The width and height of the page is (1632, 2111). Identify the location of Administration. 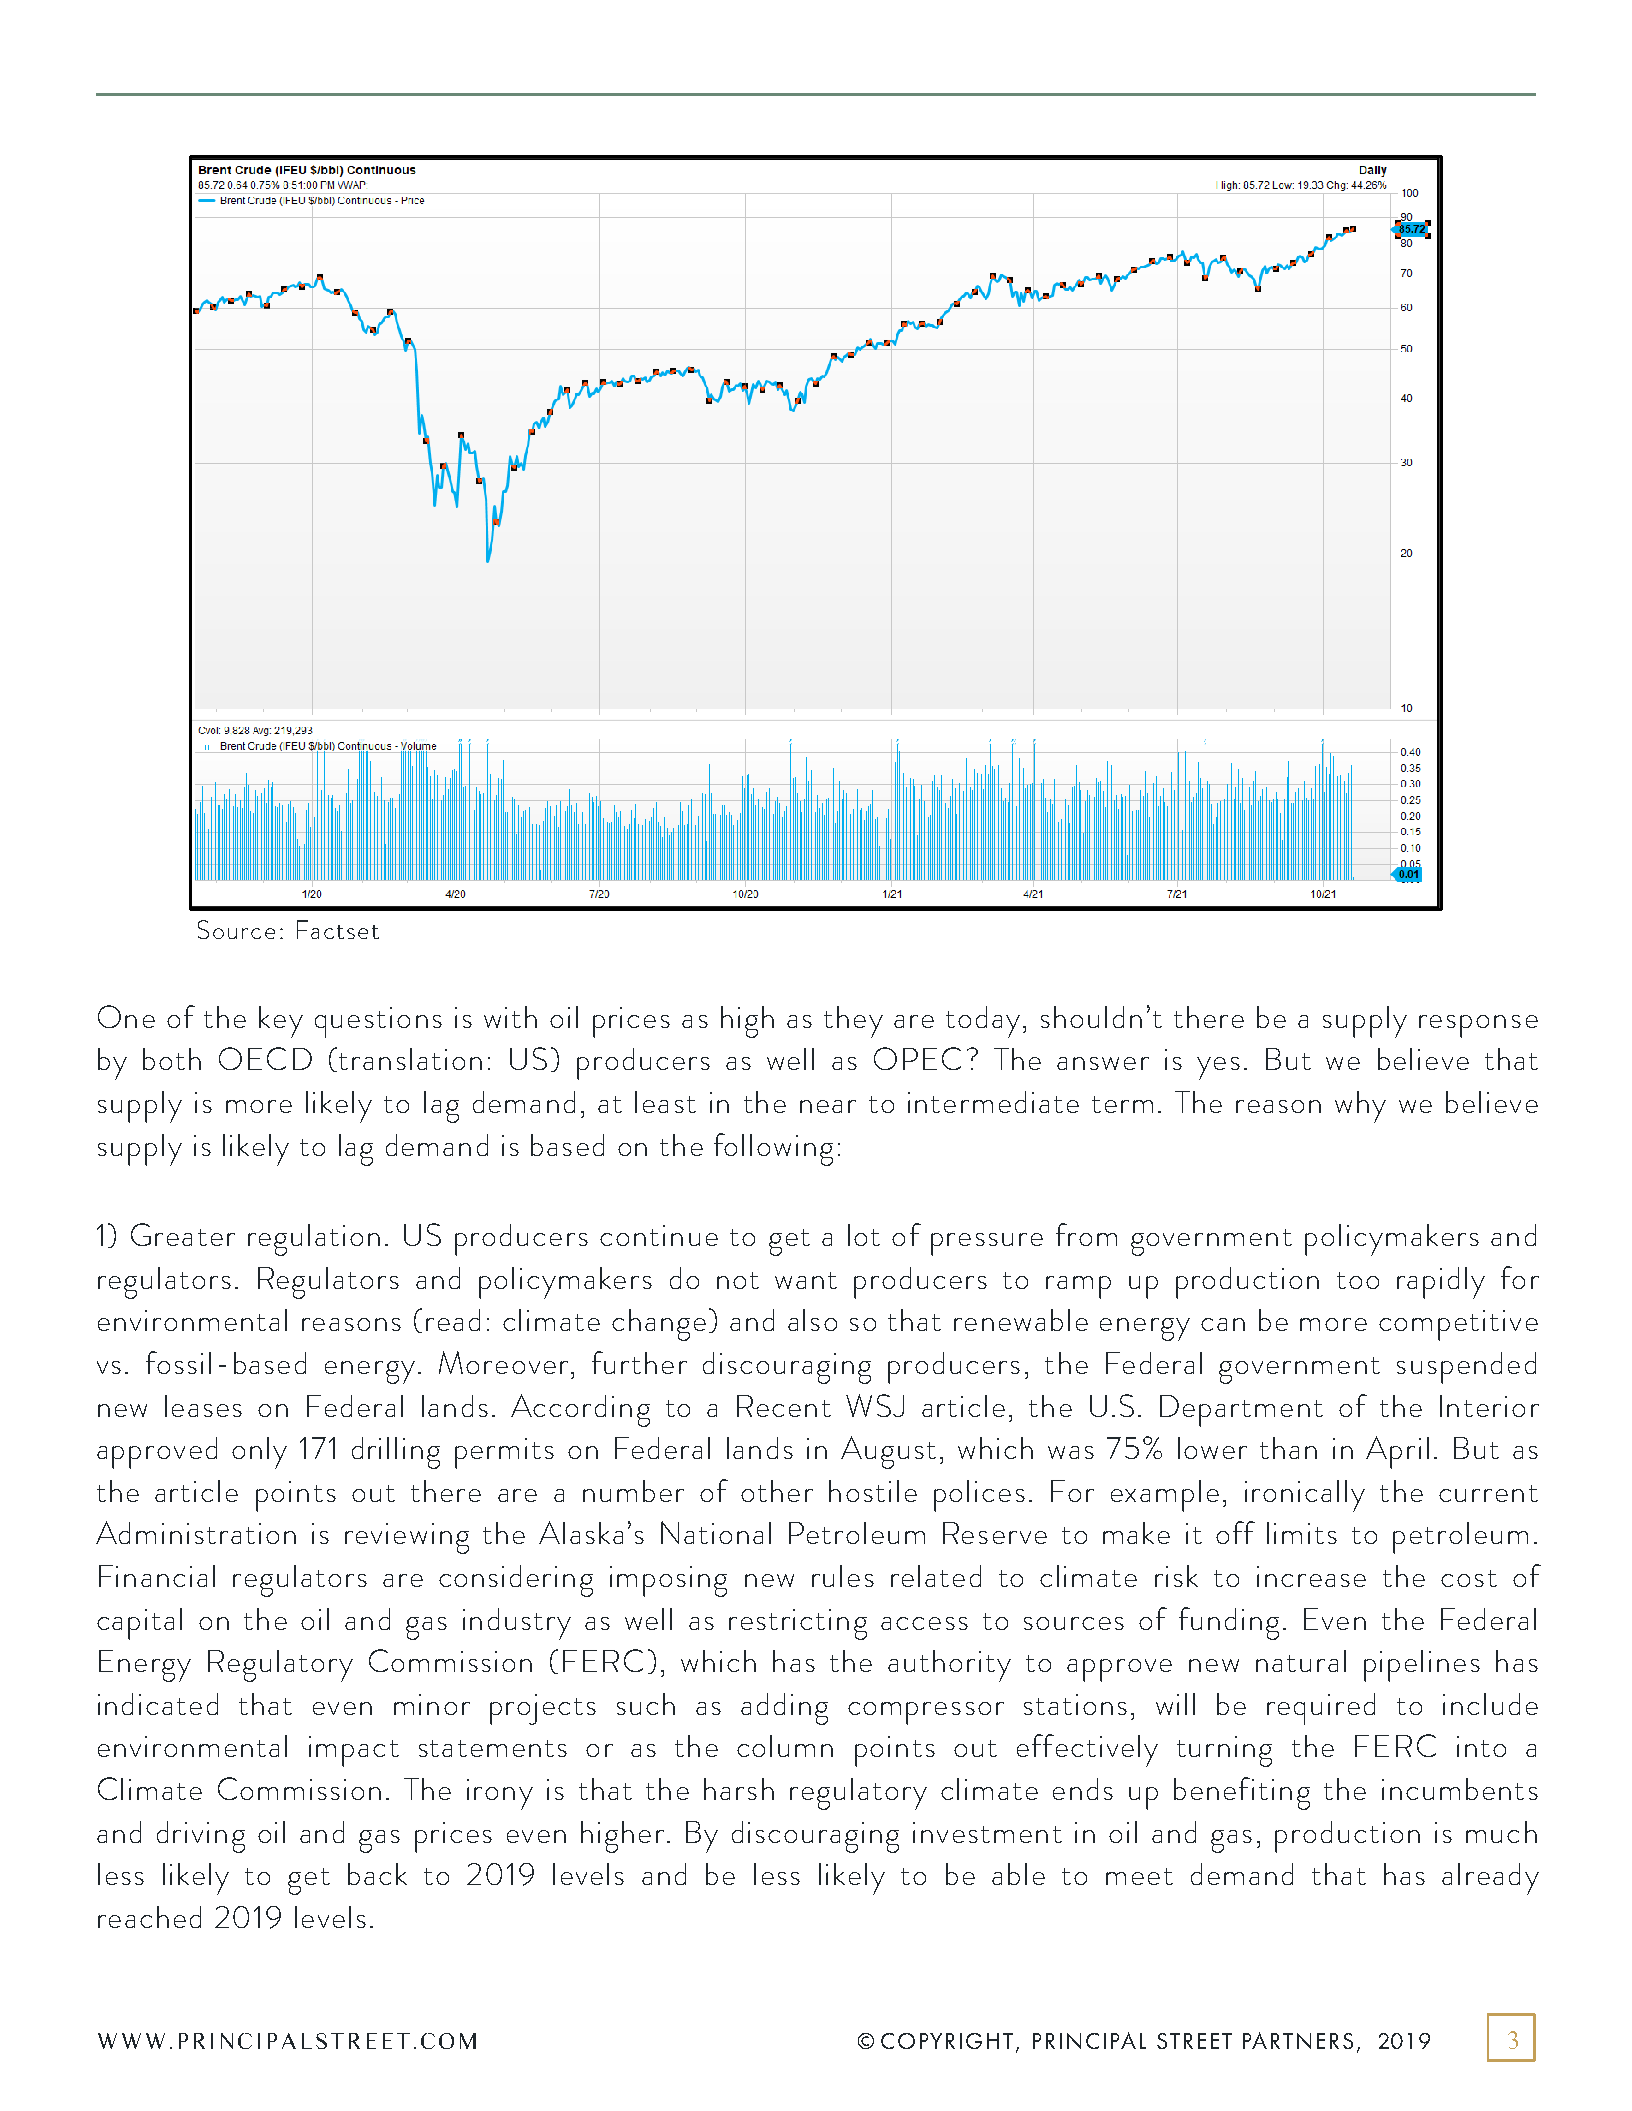
(196, 1532).
